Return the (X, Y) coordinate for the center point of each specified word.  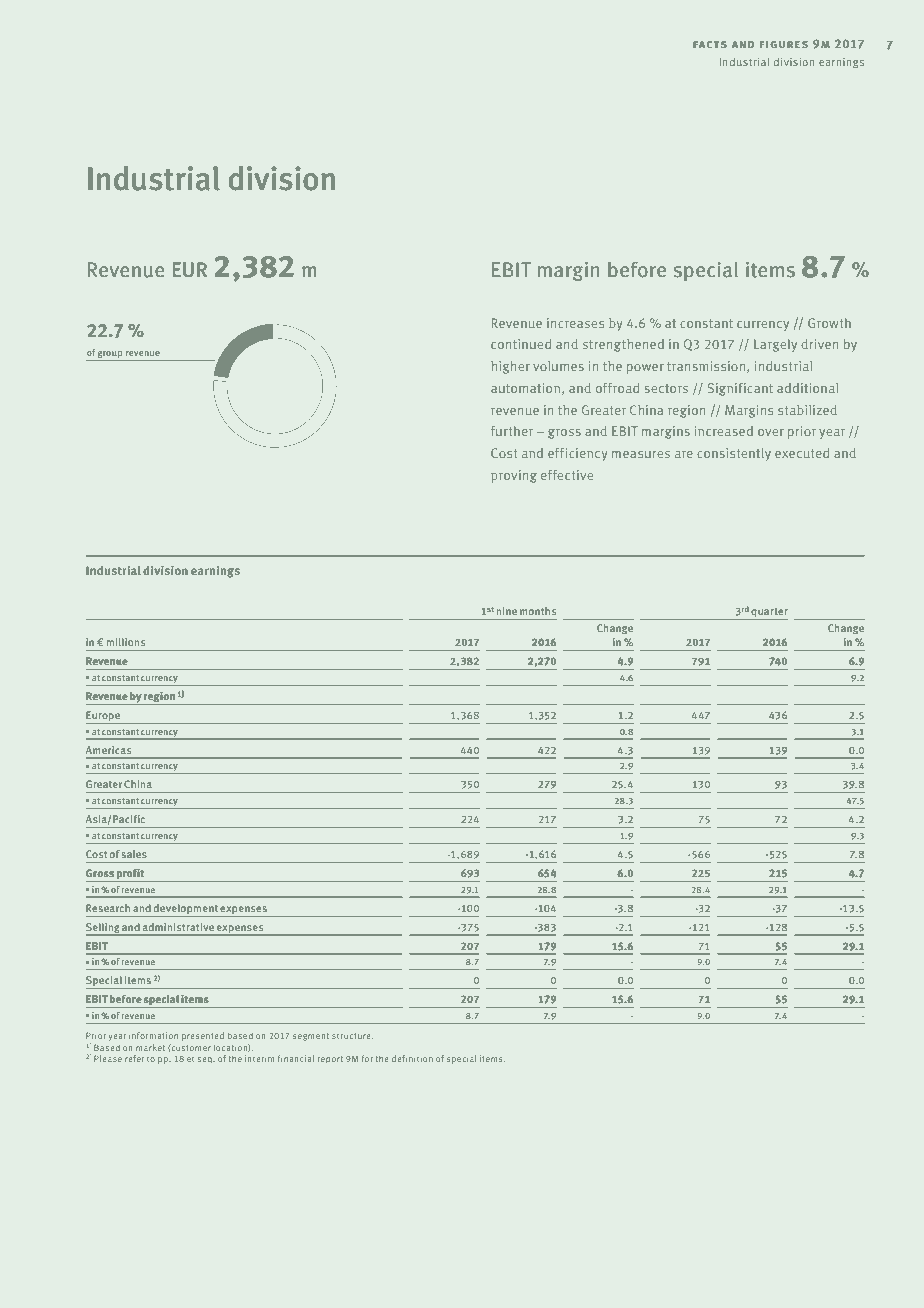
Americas (108, 750)
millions (126, 642)
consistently (734, 454)
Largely (775, 345)
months (538, 611)
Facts (710, 44)
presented (203, 1036)
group (110, 356)
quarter (768, 614)
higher (510, 367)
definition (412, 1058)
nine (507, 611)
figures (784, 44)
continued (521, 344)
